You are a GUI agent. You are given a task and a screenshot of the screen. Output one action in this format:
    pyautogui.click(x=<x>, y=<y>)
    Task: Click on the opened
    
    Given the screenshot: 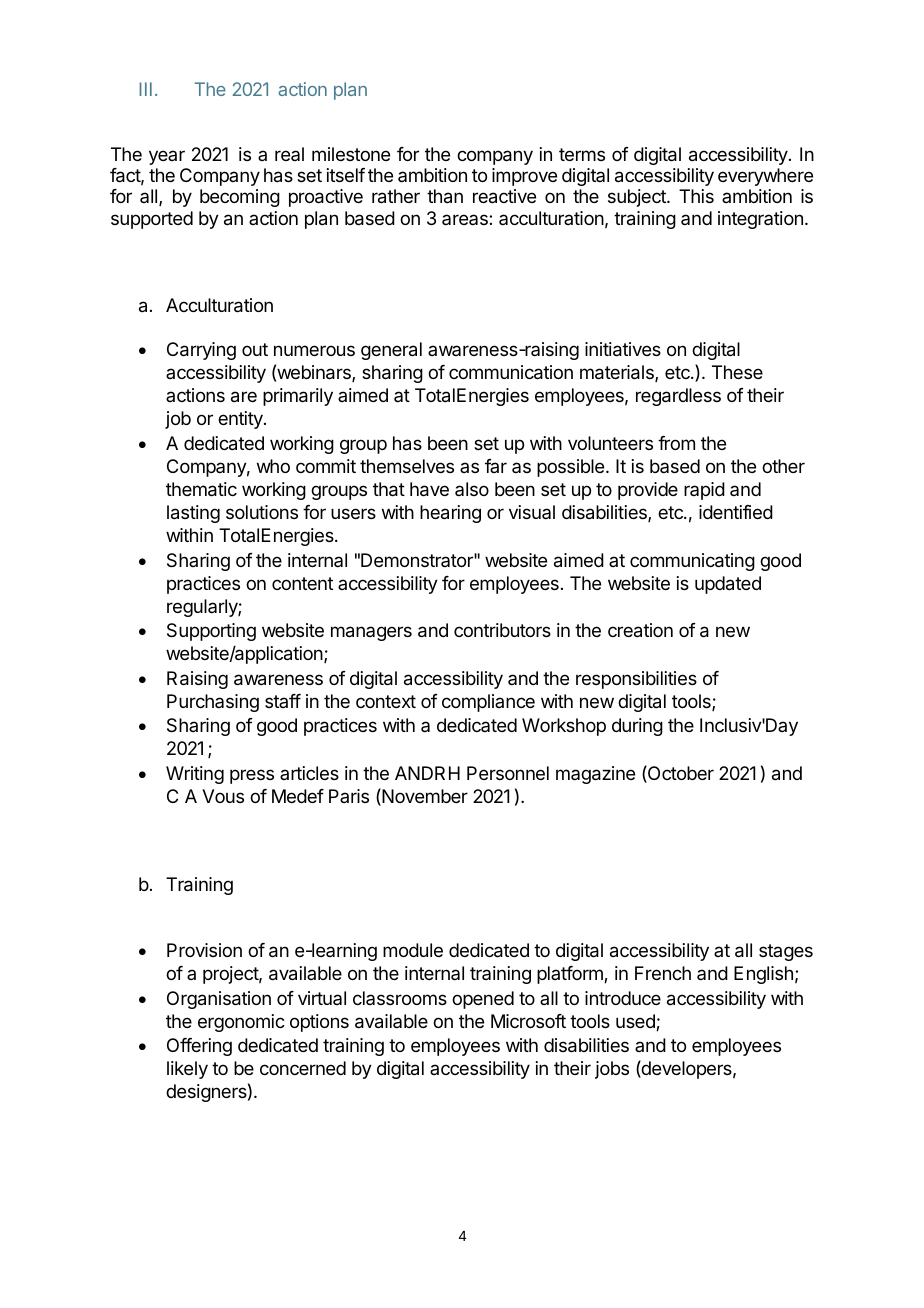 What is the action you would take?
    pyautogui.click(x=483, y=1000)
